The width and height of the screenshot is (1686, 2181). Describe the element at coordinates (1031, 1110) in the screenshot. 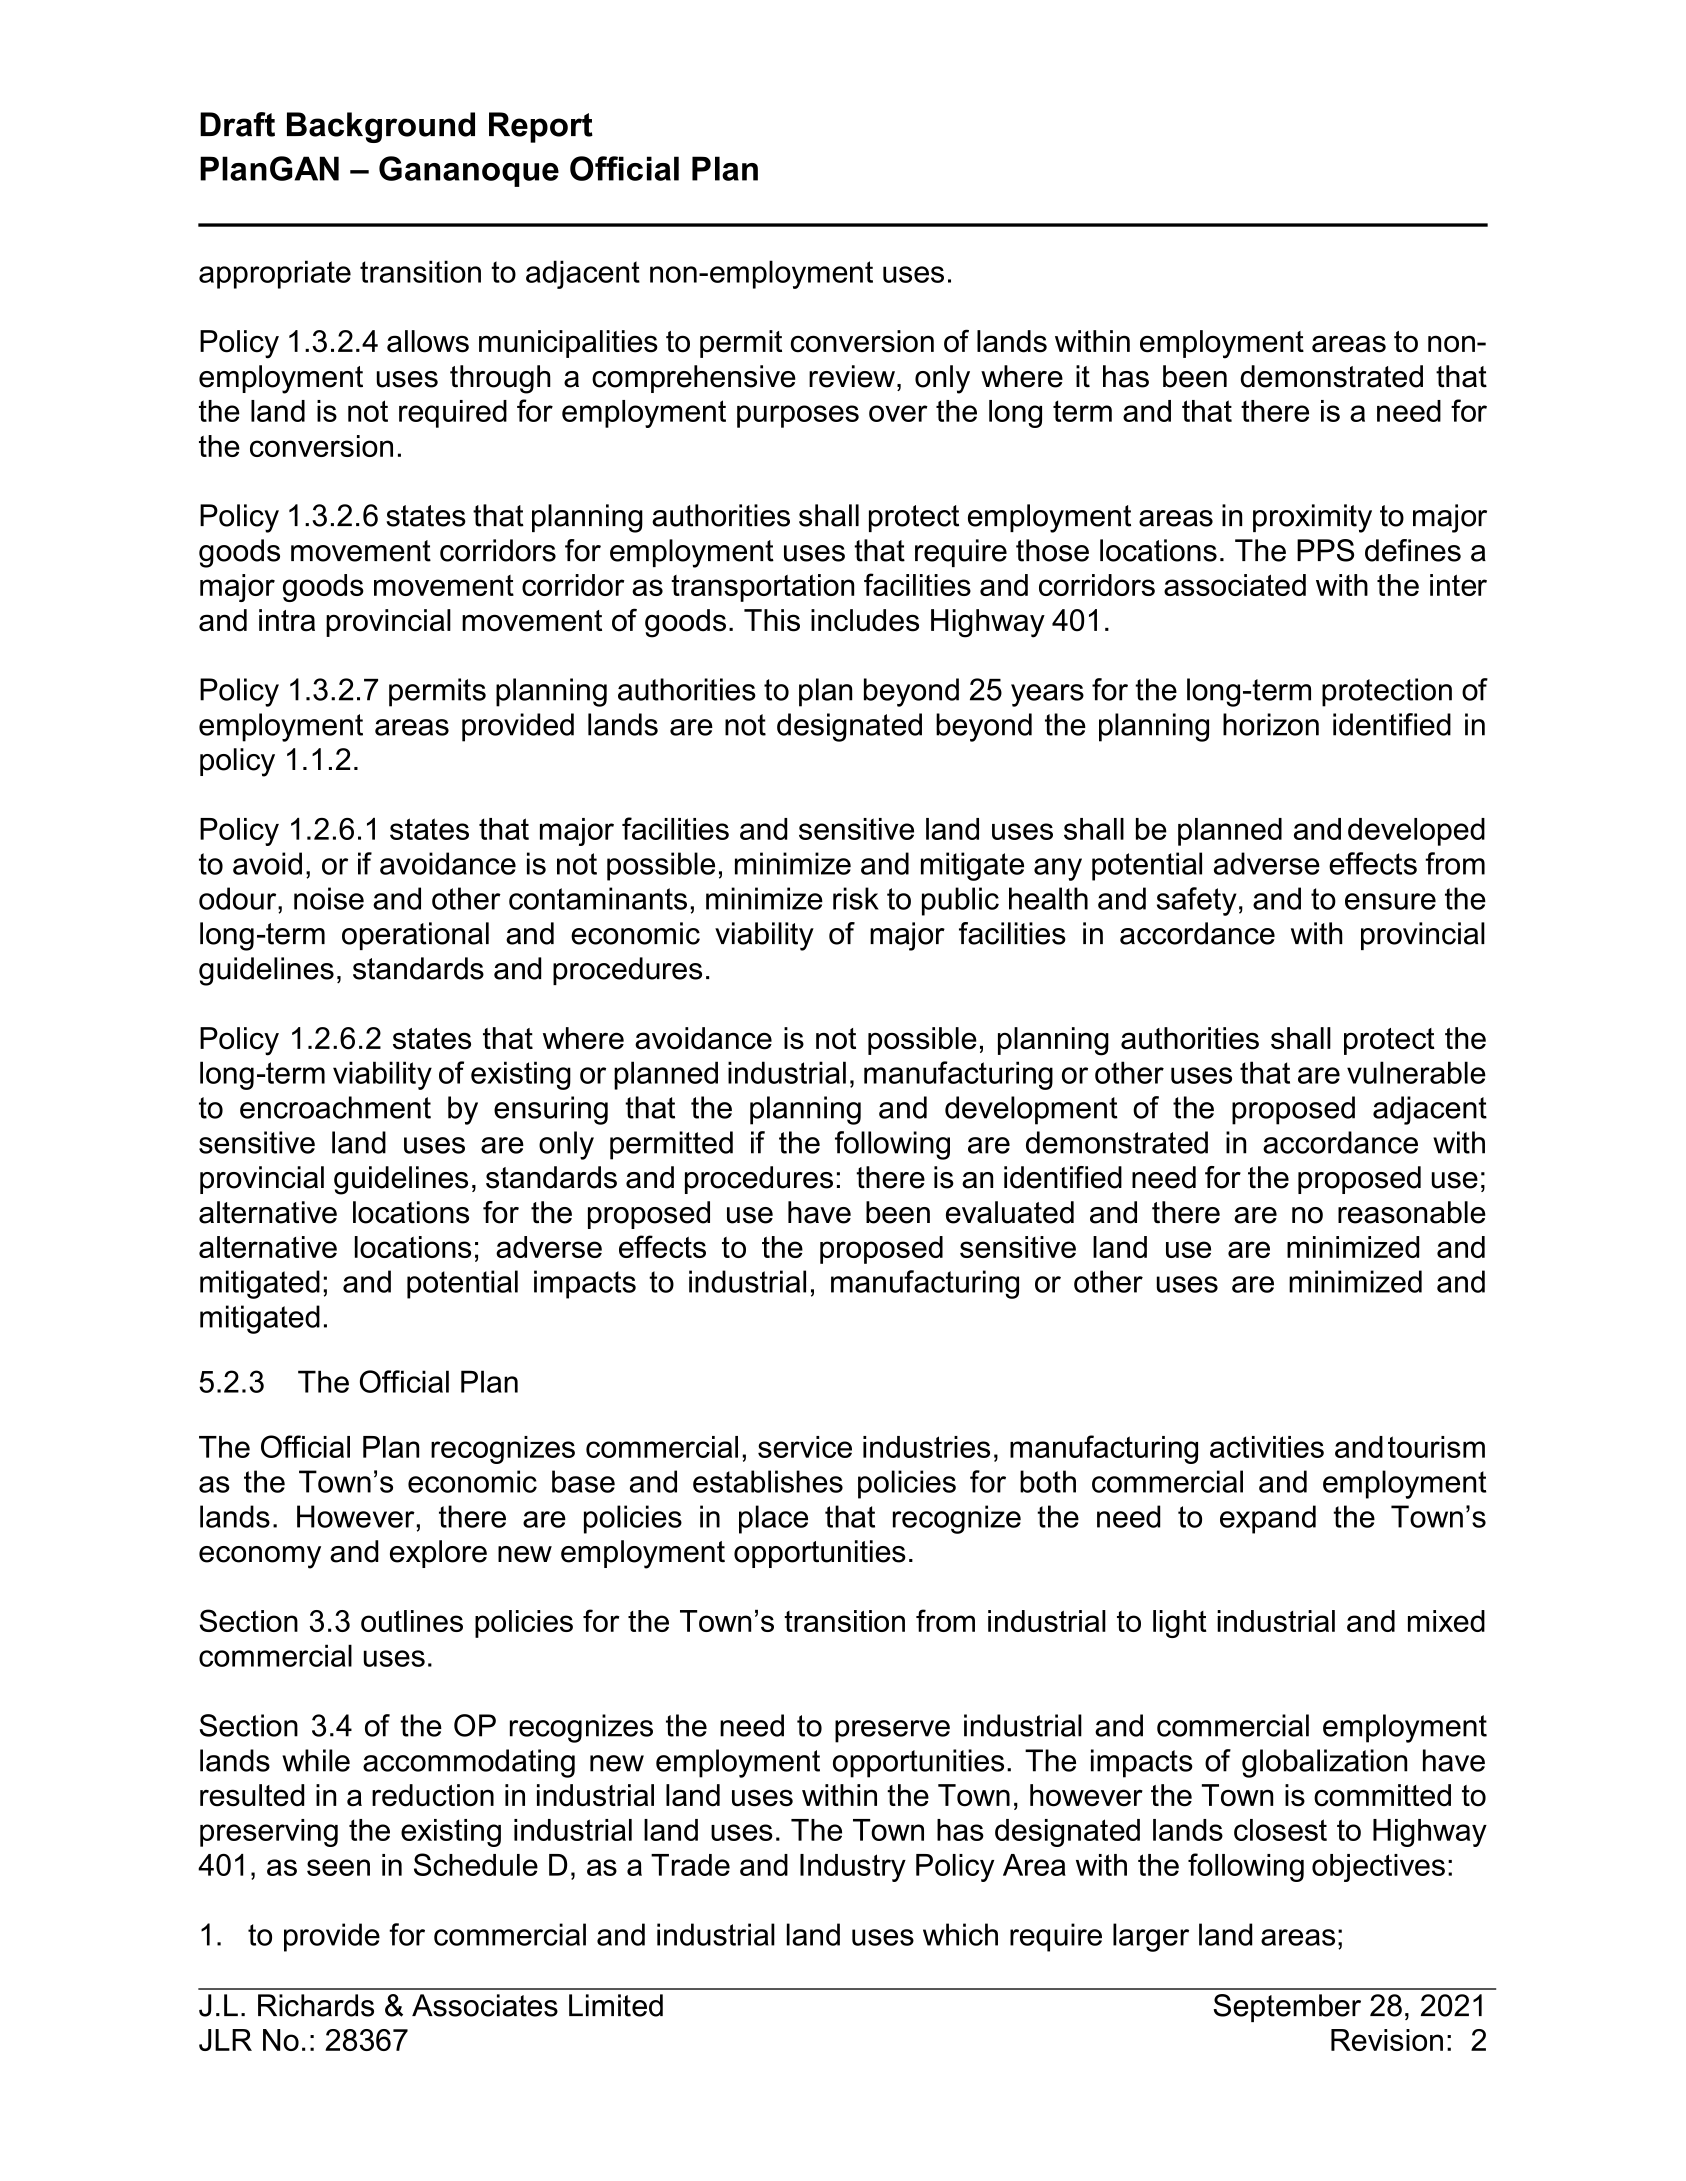

I see `development` at that location.
